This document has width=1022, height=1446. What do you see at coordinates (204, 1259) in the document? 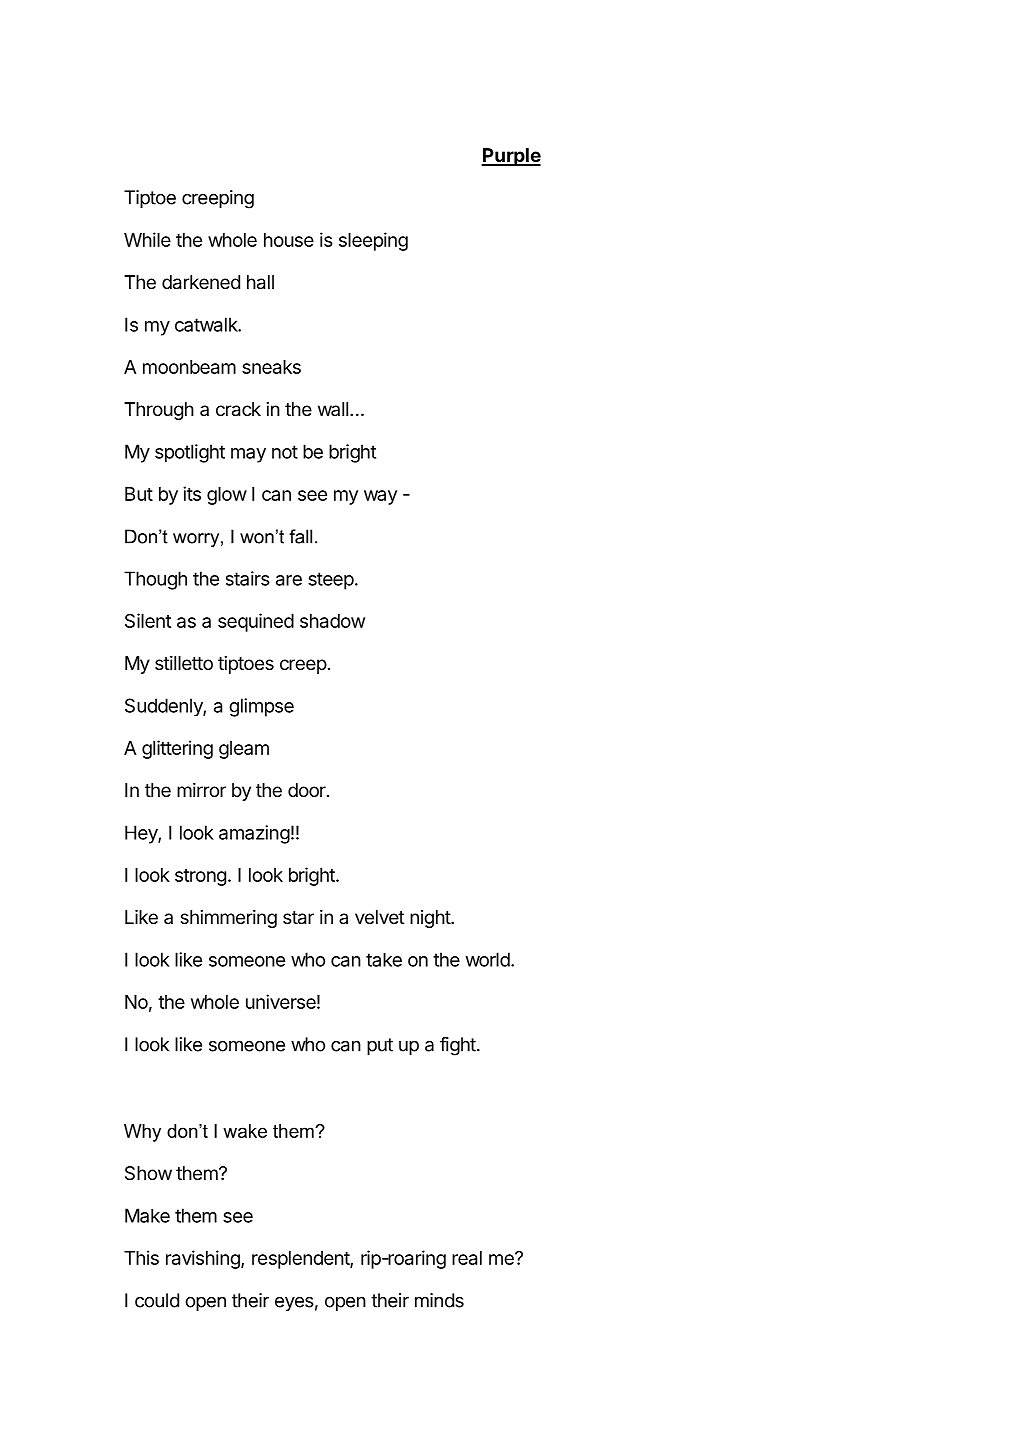
I see `ravishing` at bounding box center [204, 1259].
